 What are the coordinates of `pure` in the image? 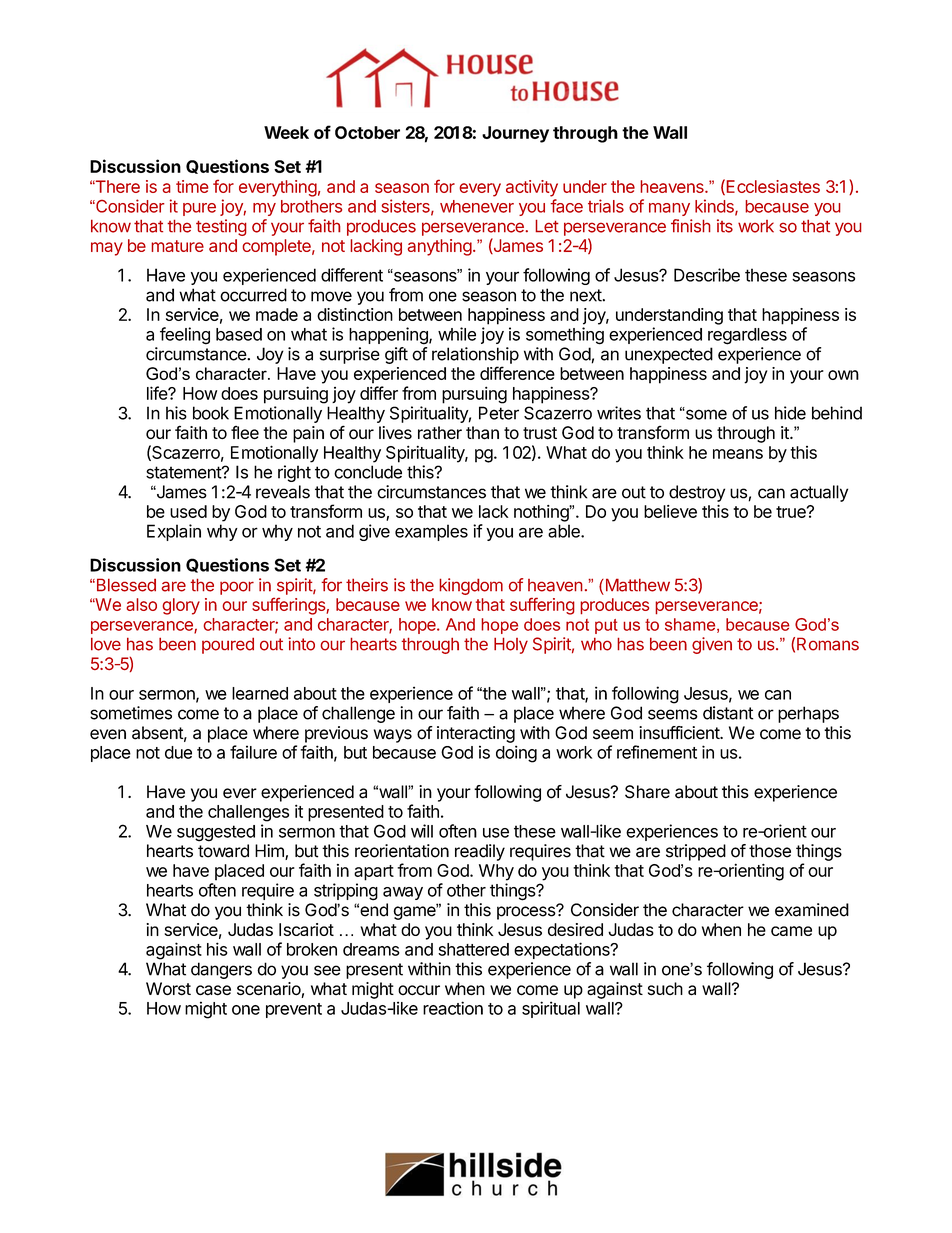 It's located at (199, 209).
